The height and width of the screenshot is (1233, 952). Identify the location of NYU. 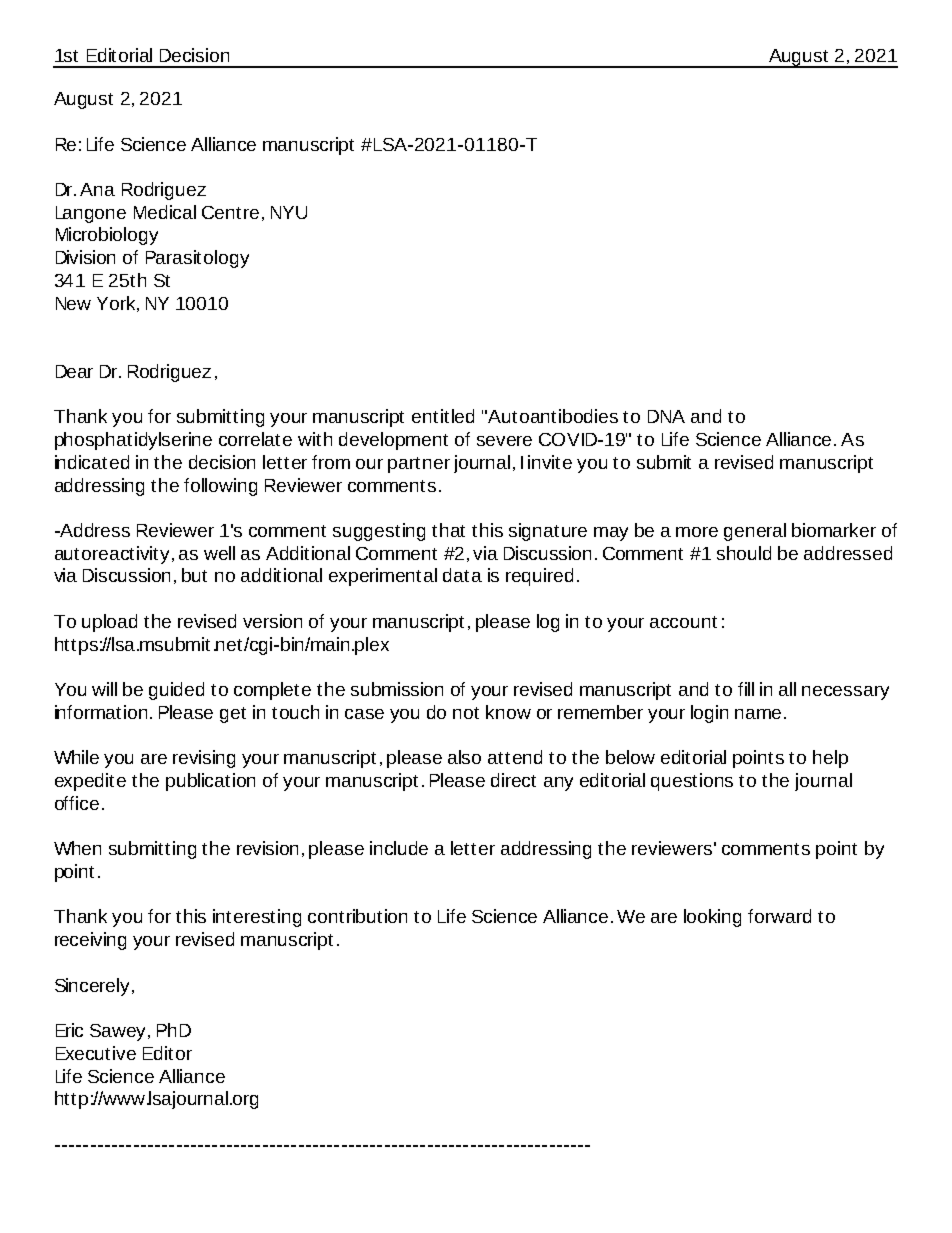
(289, 212).
